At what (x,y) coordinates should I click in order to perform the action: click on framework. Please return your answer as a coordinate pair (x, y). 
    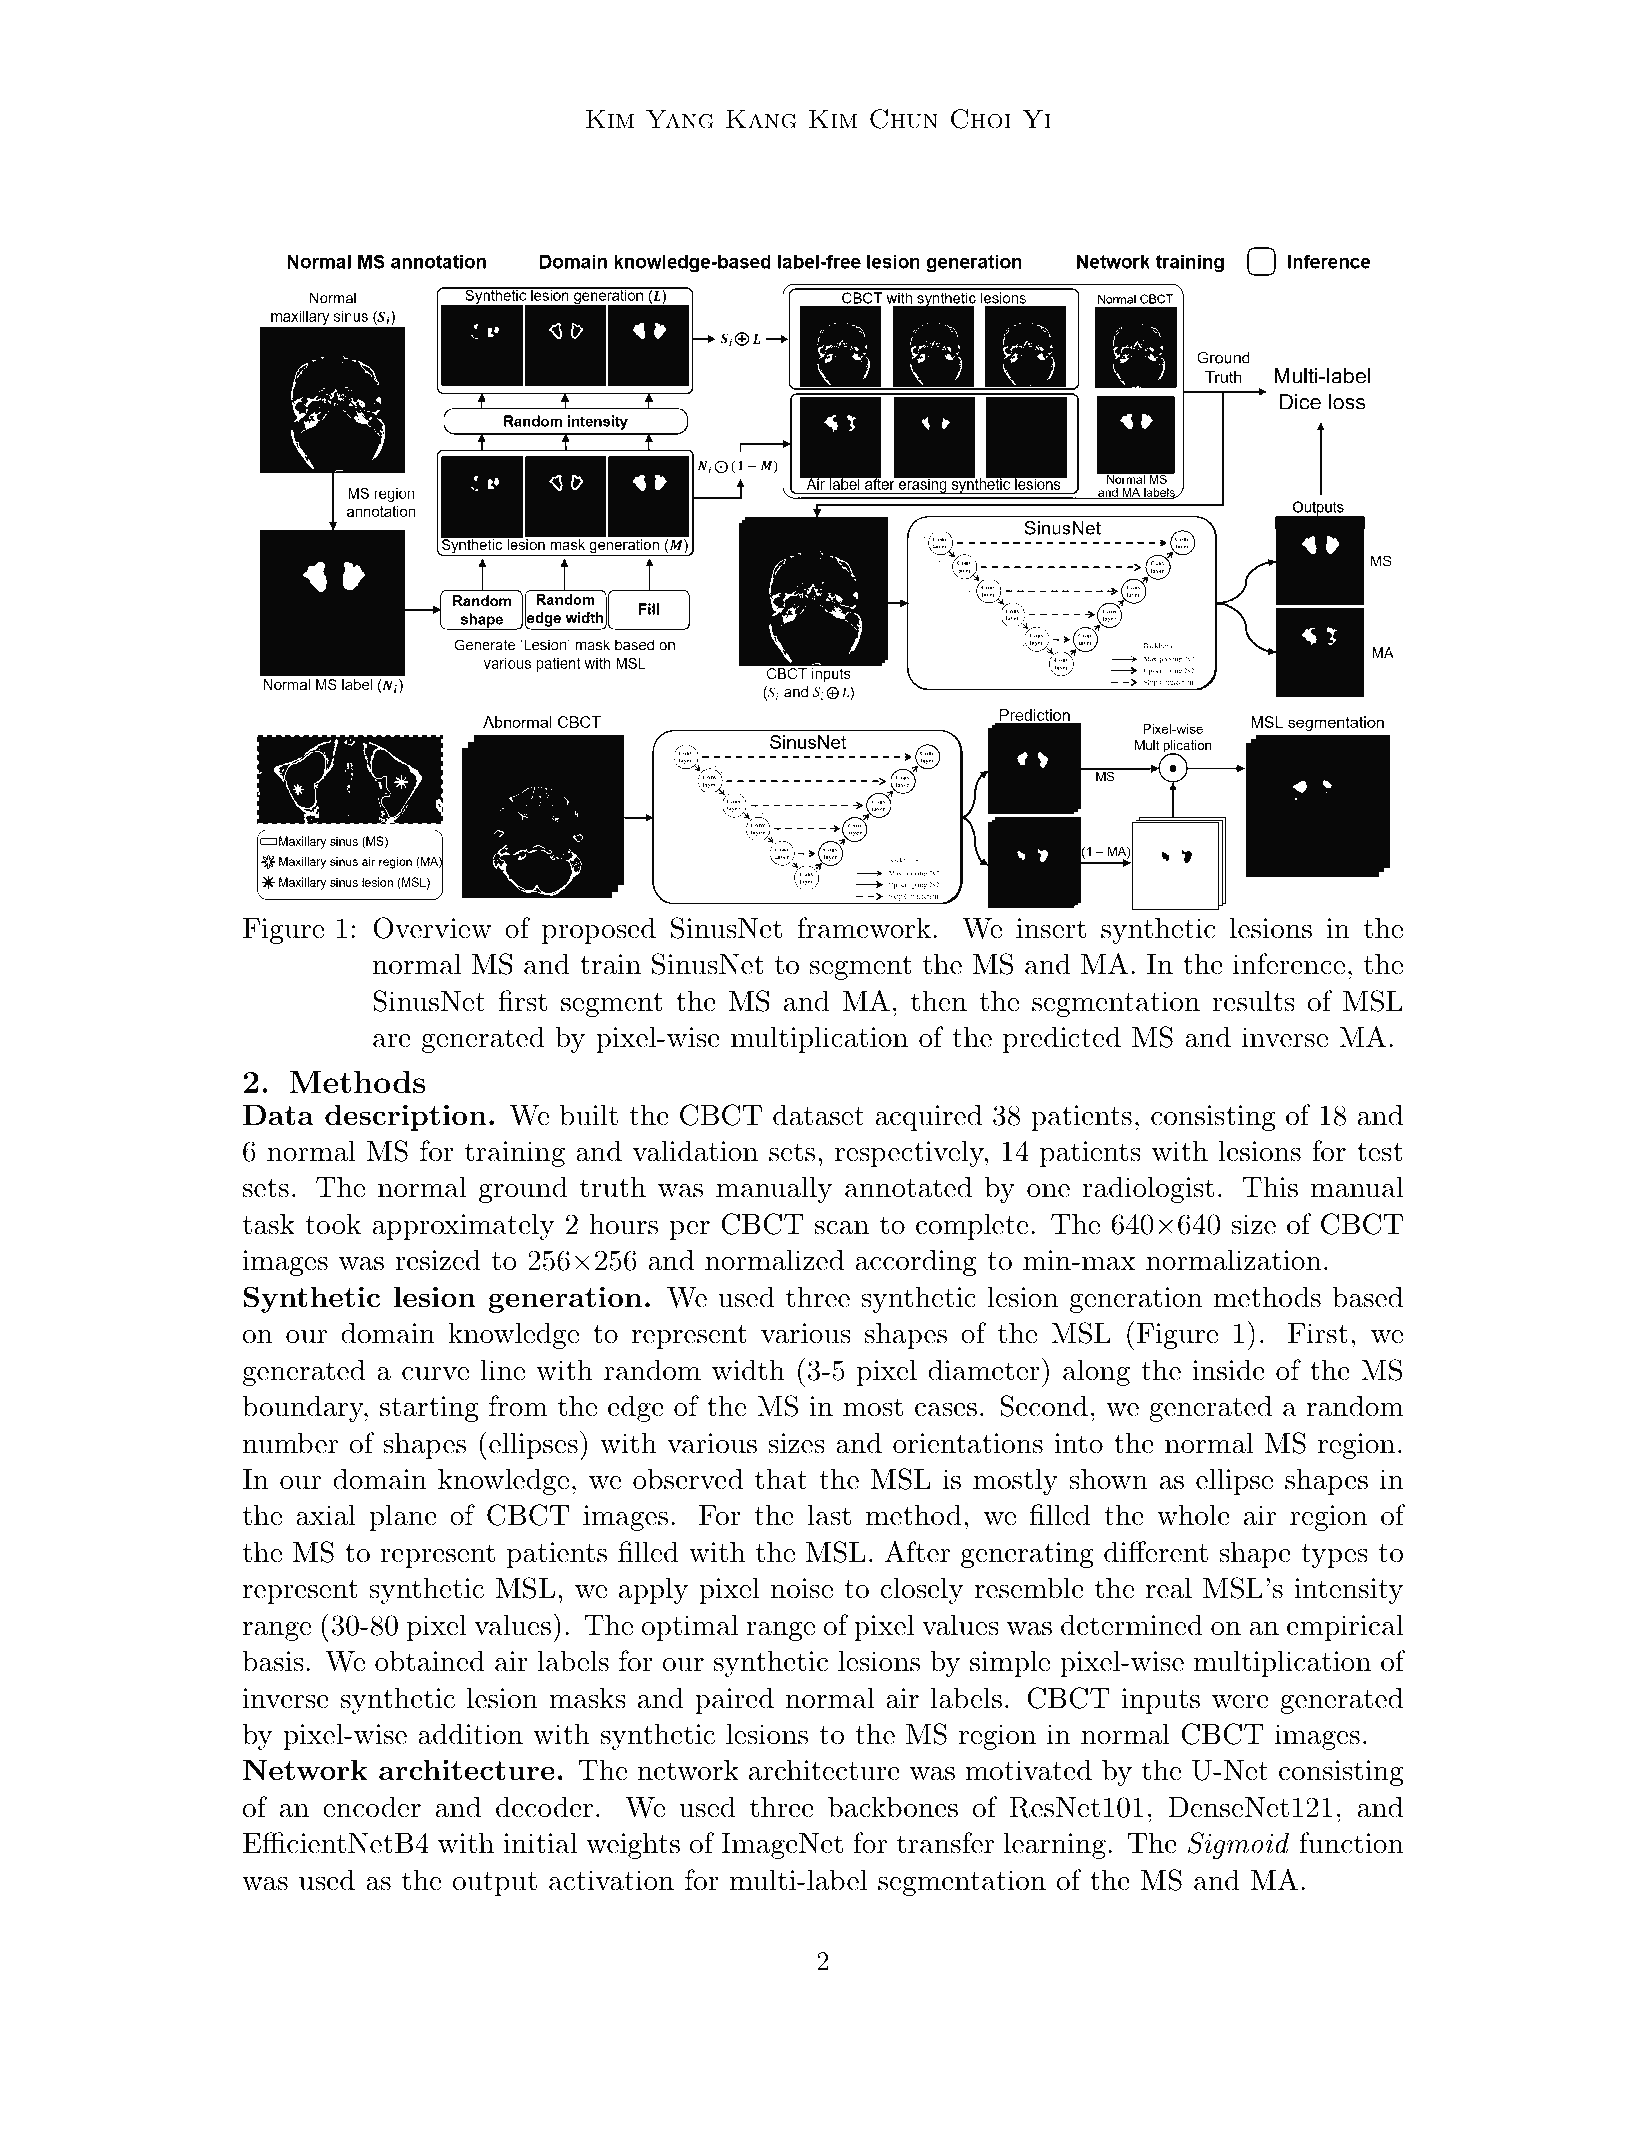
    Looking at the image, I should click on (864, 928).
